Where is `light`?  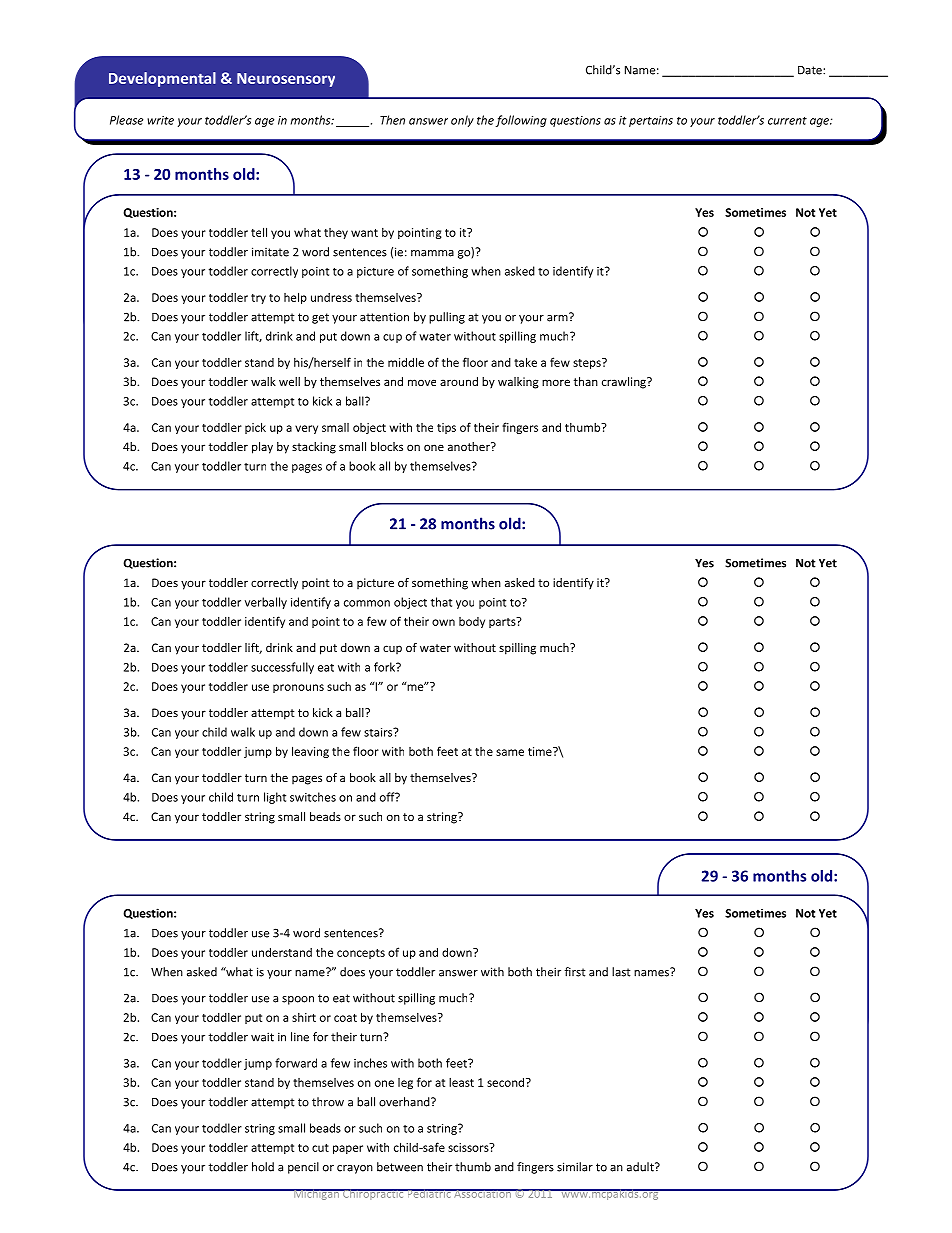
light is located at coordinates (275, 798).
